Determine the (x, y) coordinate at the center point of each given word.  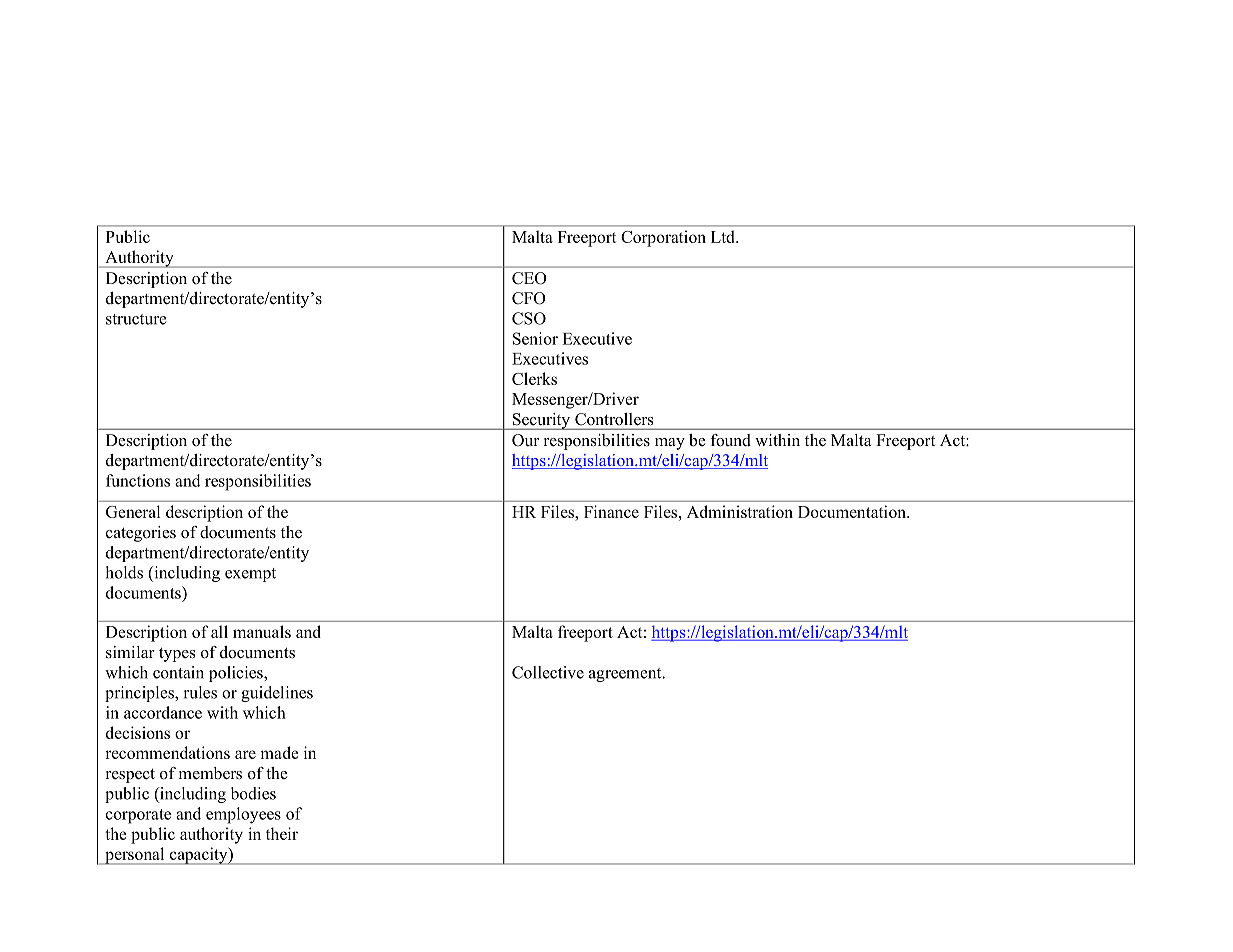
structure (136, 319)
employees (243, 815)
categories (141, 534)
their (282, 833)
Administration (740, 511)
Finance (611, 511)
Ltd (724, 236)
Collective (548, 672)
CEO (529, 278)
